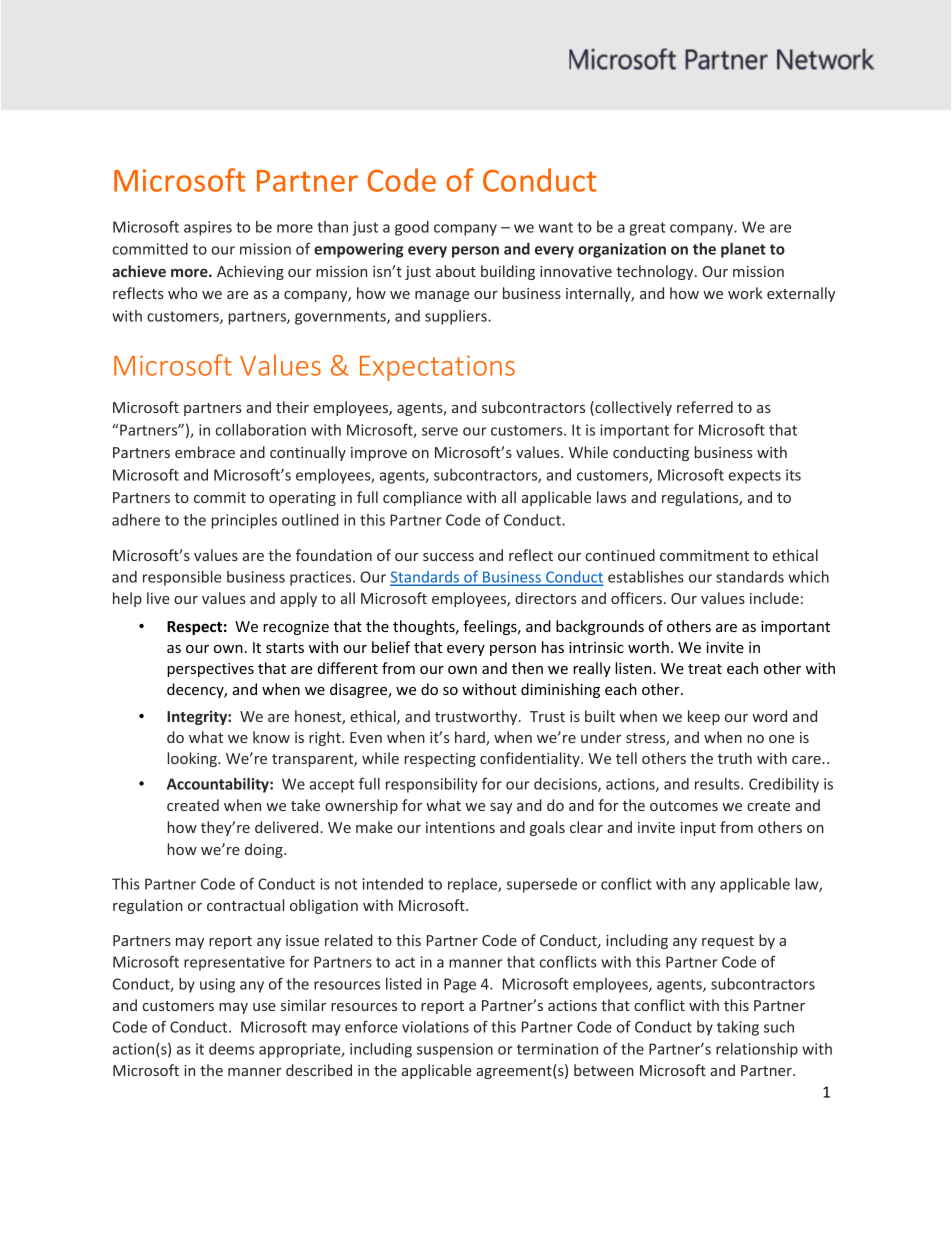 This screenshot has width=952, height=1233. Describe the element at coordinates (755, 477) in the screenshot. I see `expects` at that location.
